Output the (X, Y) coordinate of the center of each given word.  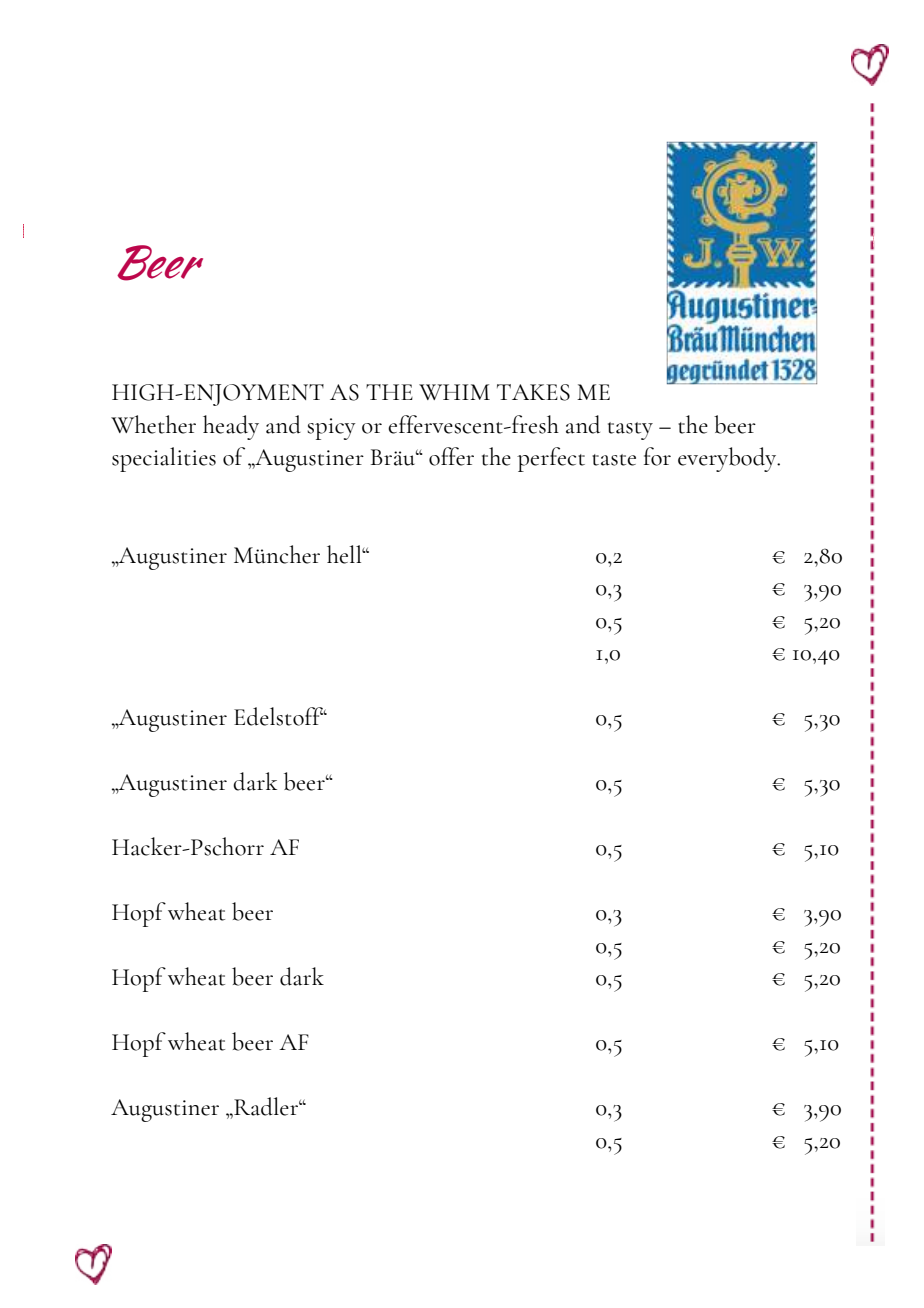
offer (451, 456)
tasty (630, 431)
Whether (153, 424)
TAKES (533, 392)
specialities (164, 459)
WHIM (454, 392)
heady (231, 427)
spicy (331, 429)
